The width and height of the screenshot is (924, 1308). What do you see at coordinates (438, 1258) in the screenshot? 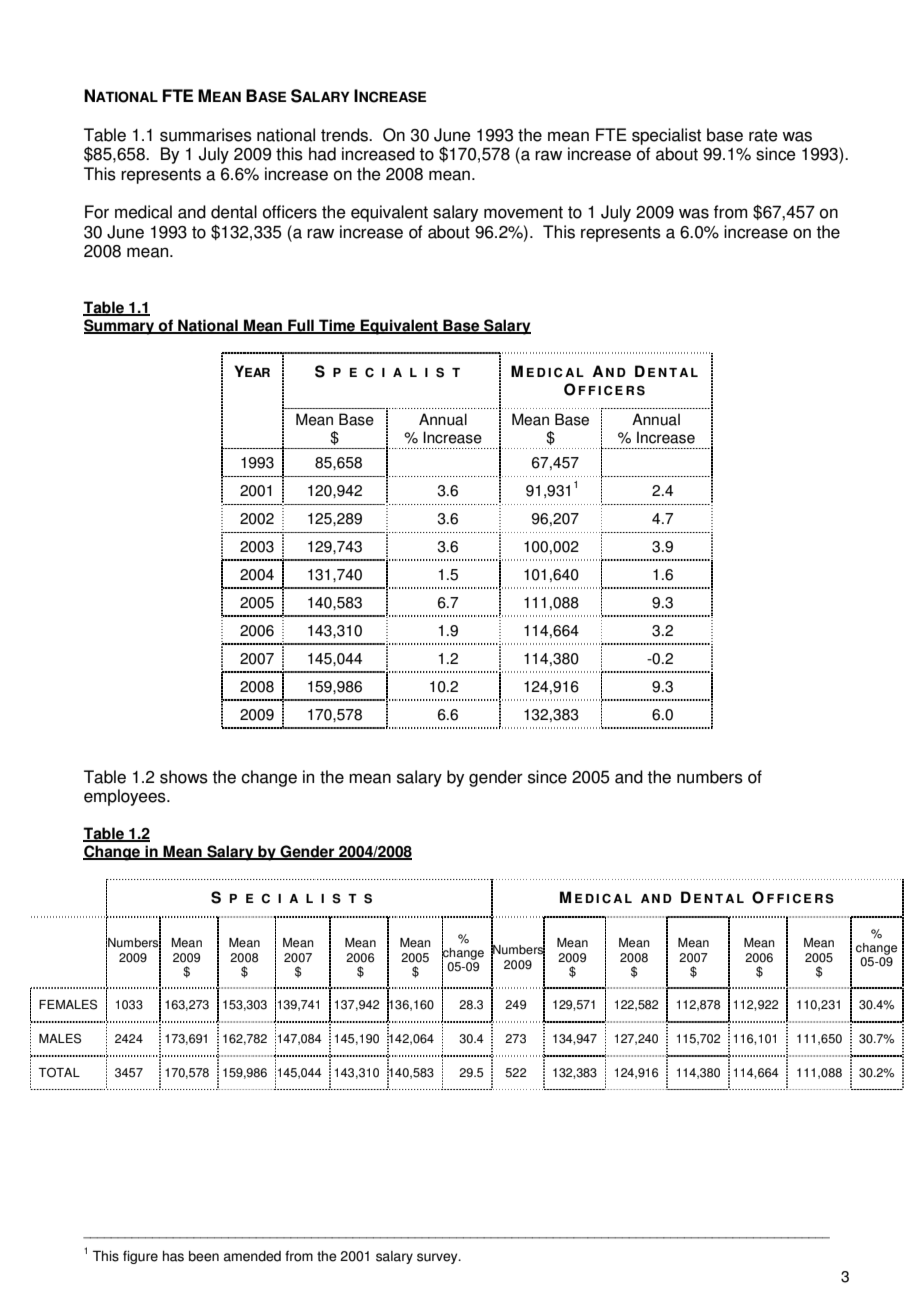
I see `survey` at bounding box center [438, 1258].
